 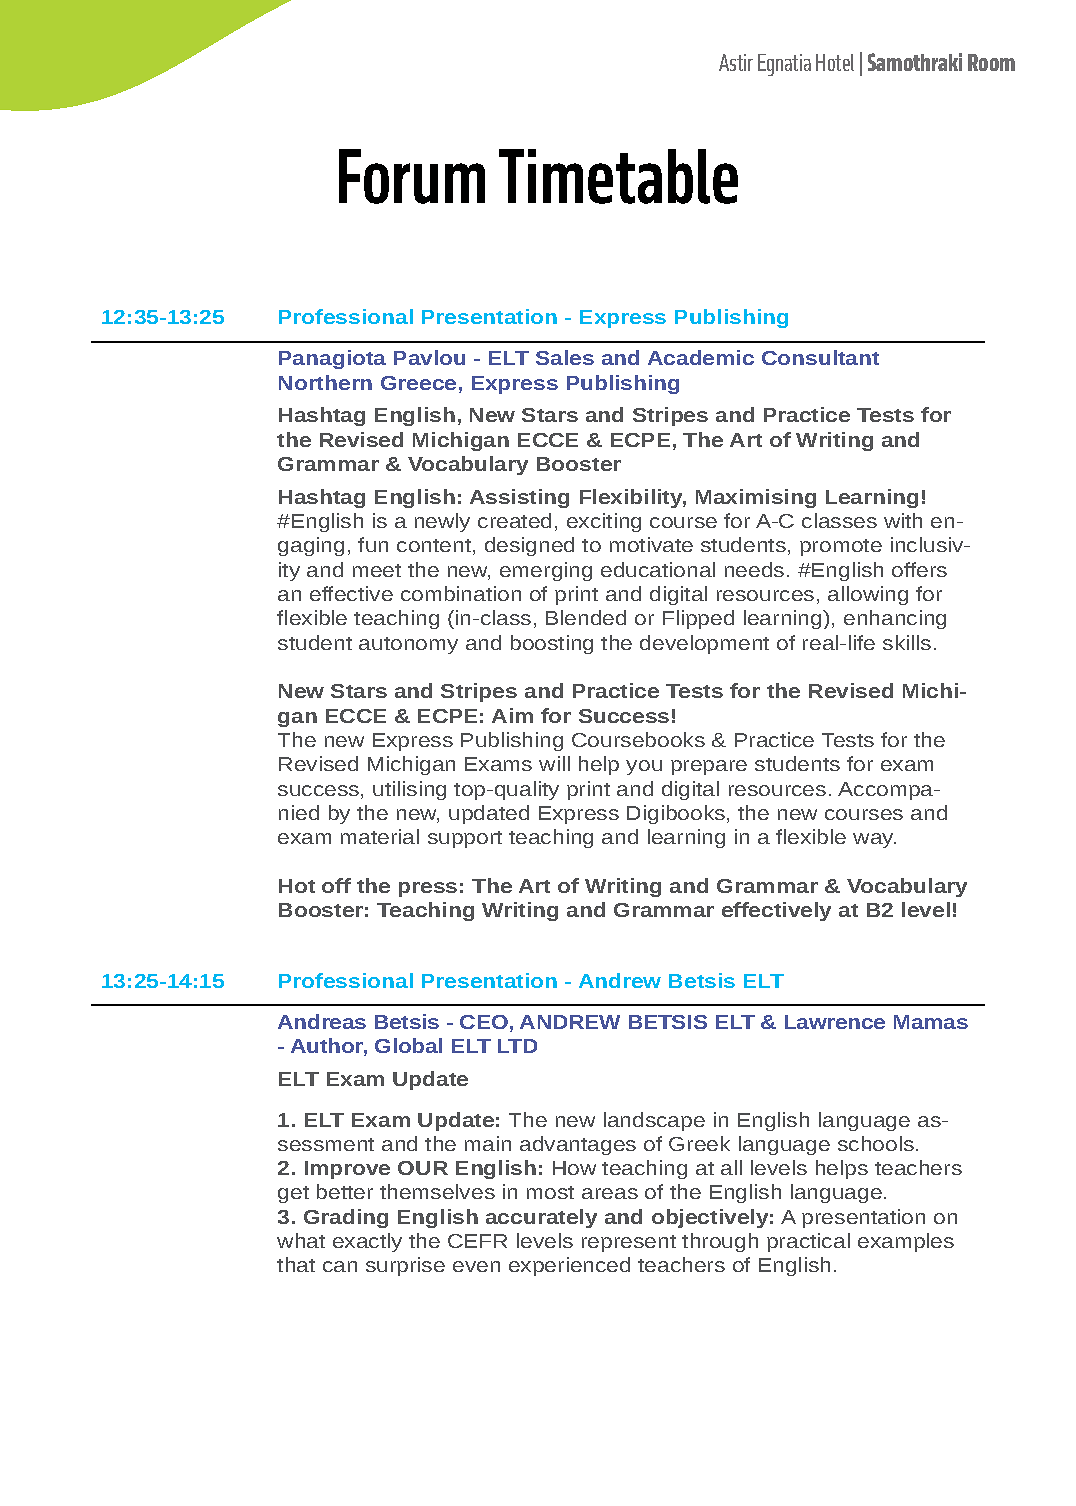 I want to click on newly, so click(x=442, y=522).
